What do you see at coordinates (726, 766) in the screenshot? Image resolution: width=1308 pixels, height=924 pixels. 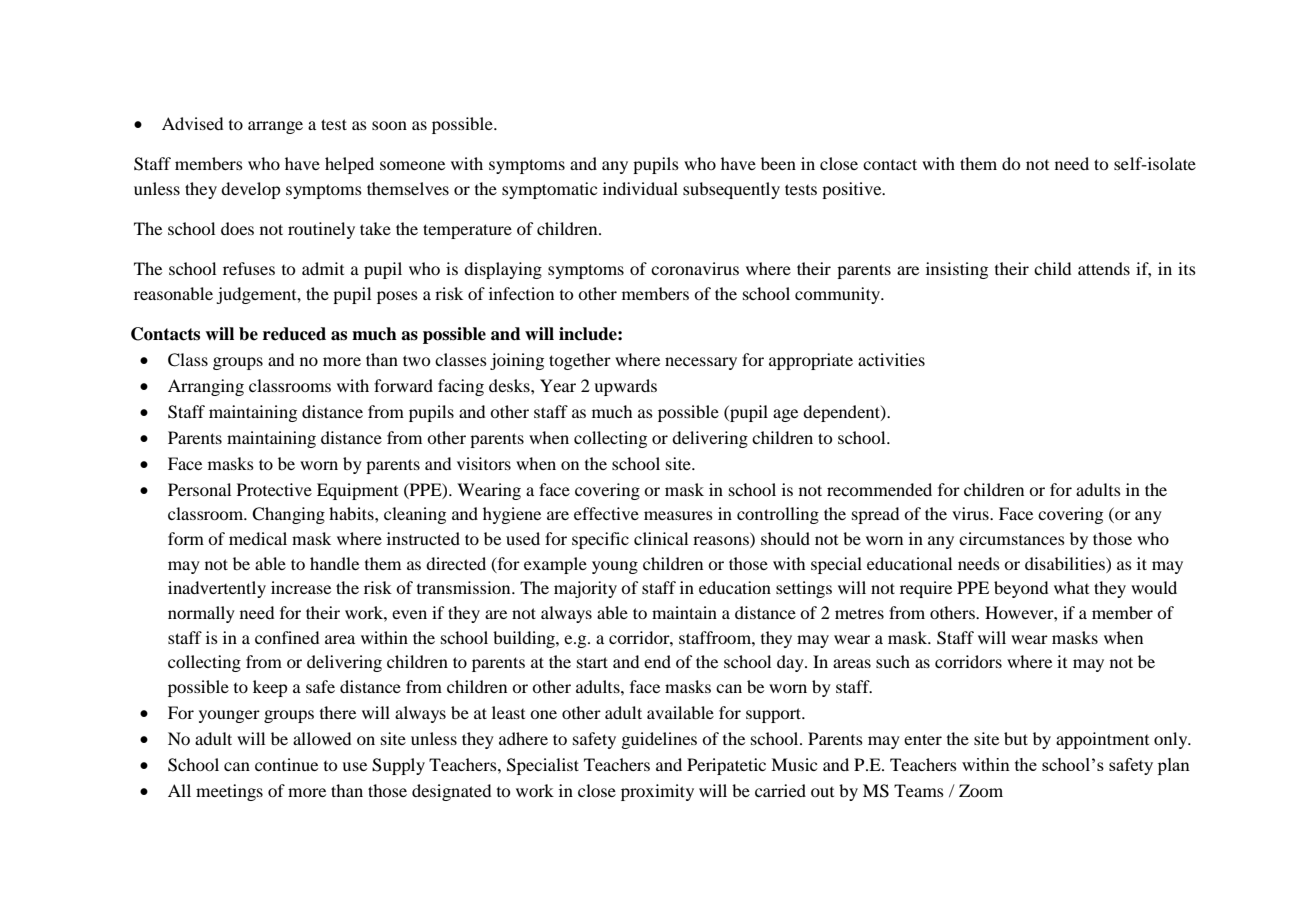 I see `Peripatetic` at bounding box center [726, 766].
